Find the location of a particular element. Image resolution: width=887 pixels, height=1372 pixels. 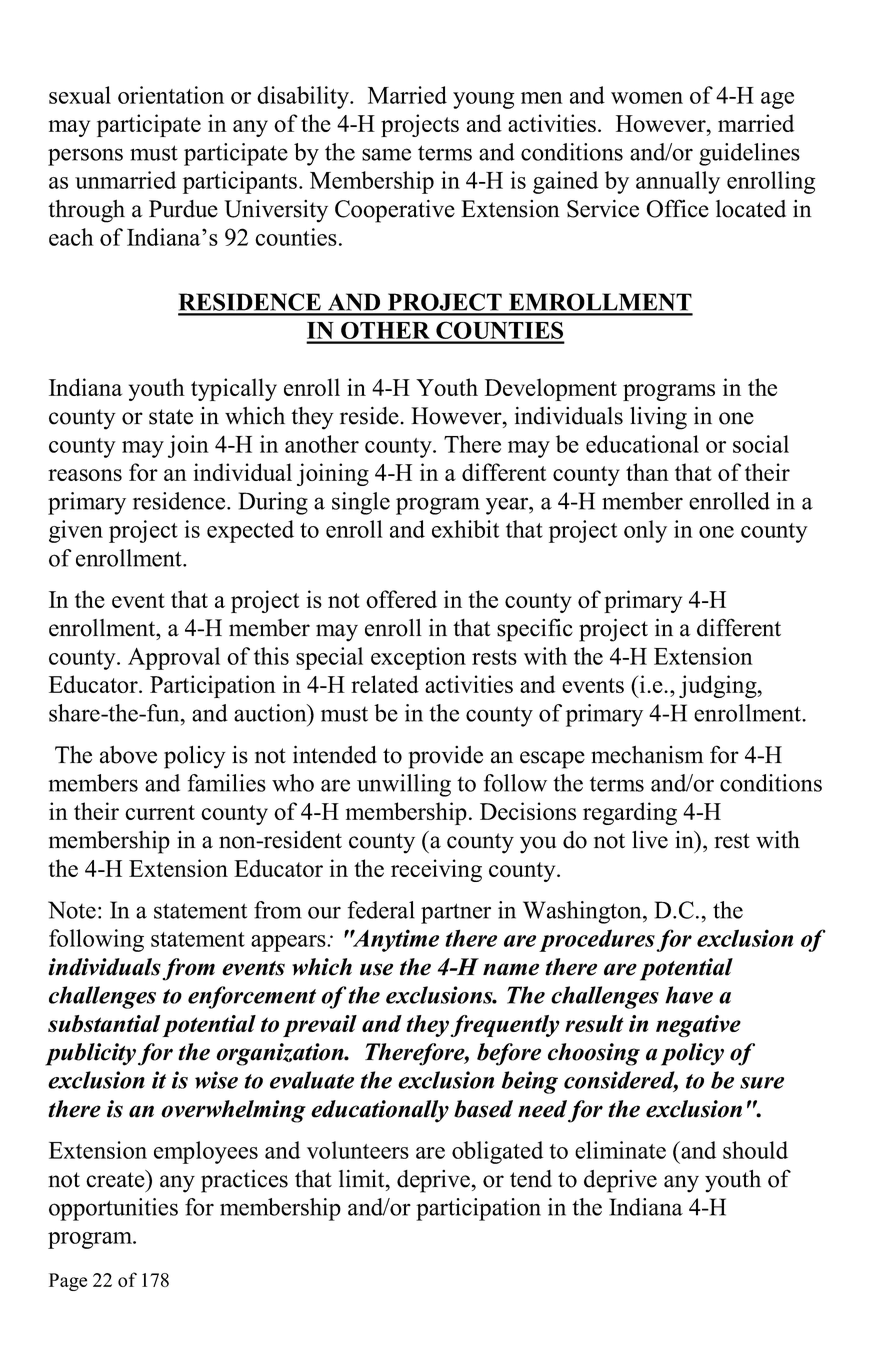

Approval is located at coordinates (174, 658).
